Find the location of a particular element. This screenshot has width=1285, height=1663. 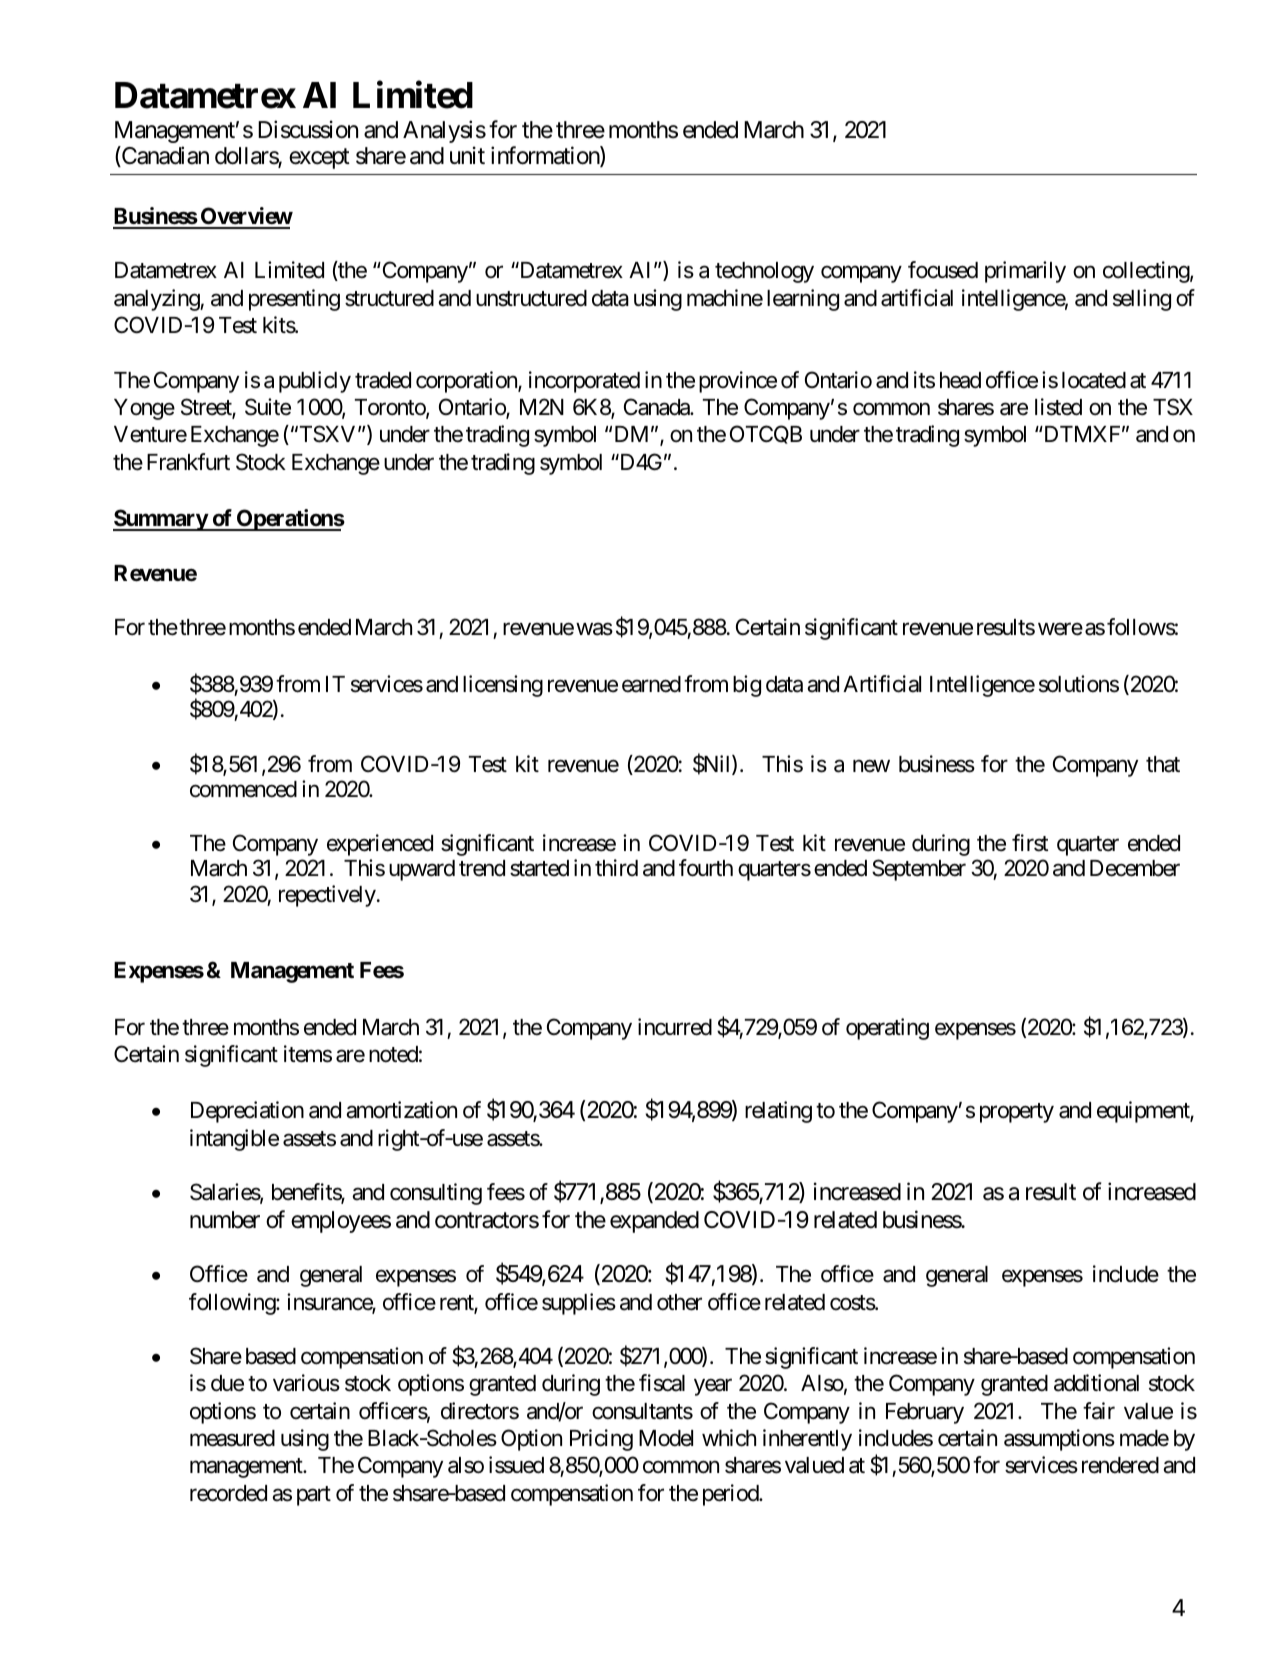

measured is located at coordinates (232, 1438).
